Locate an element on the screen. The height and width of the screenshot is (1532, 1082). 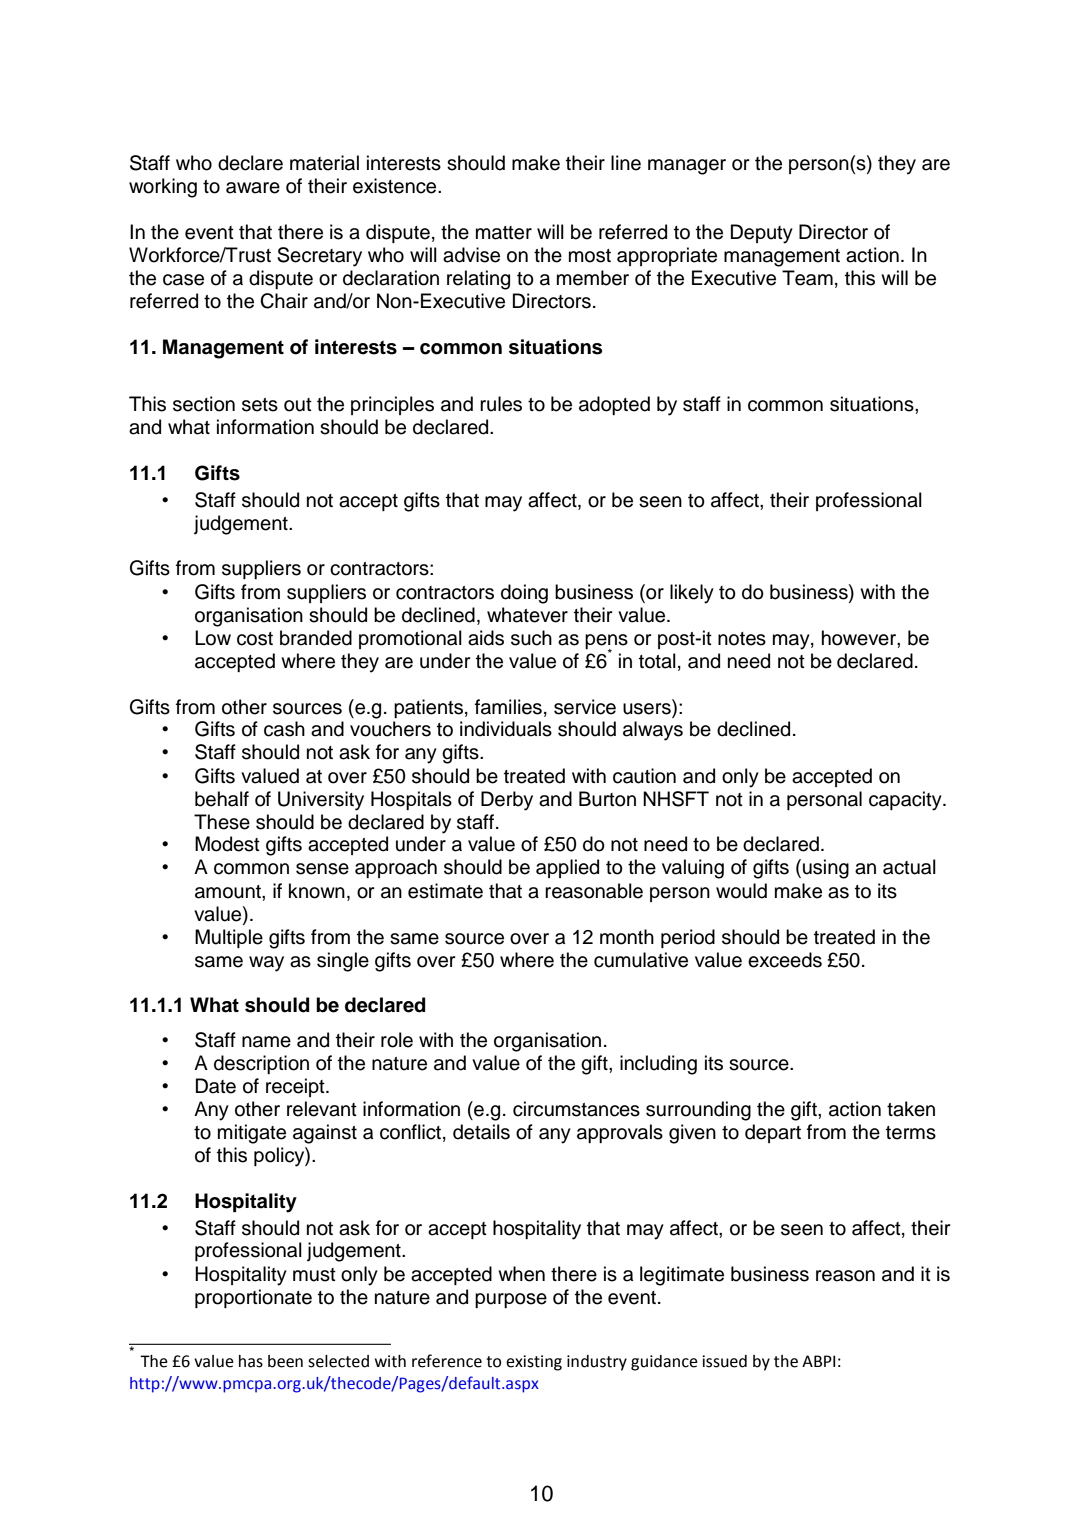
purpose is located at coordinates (511, 1300).
